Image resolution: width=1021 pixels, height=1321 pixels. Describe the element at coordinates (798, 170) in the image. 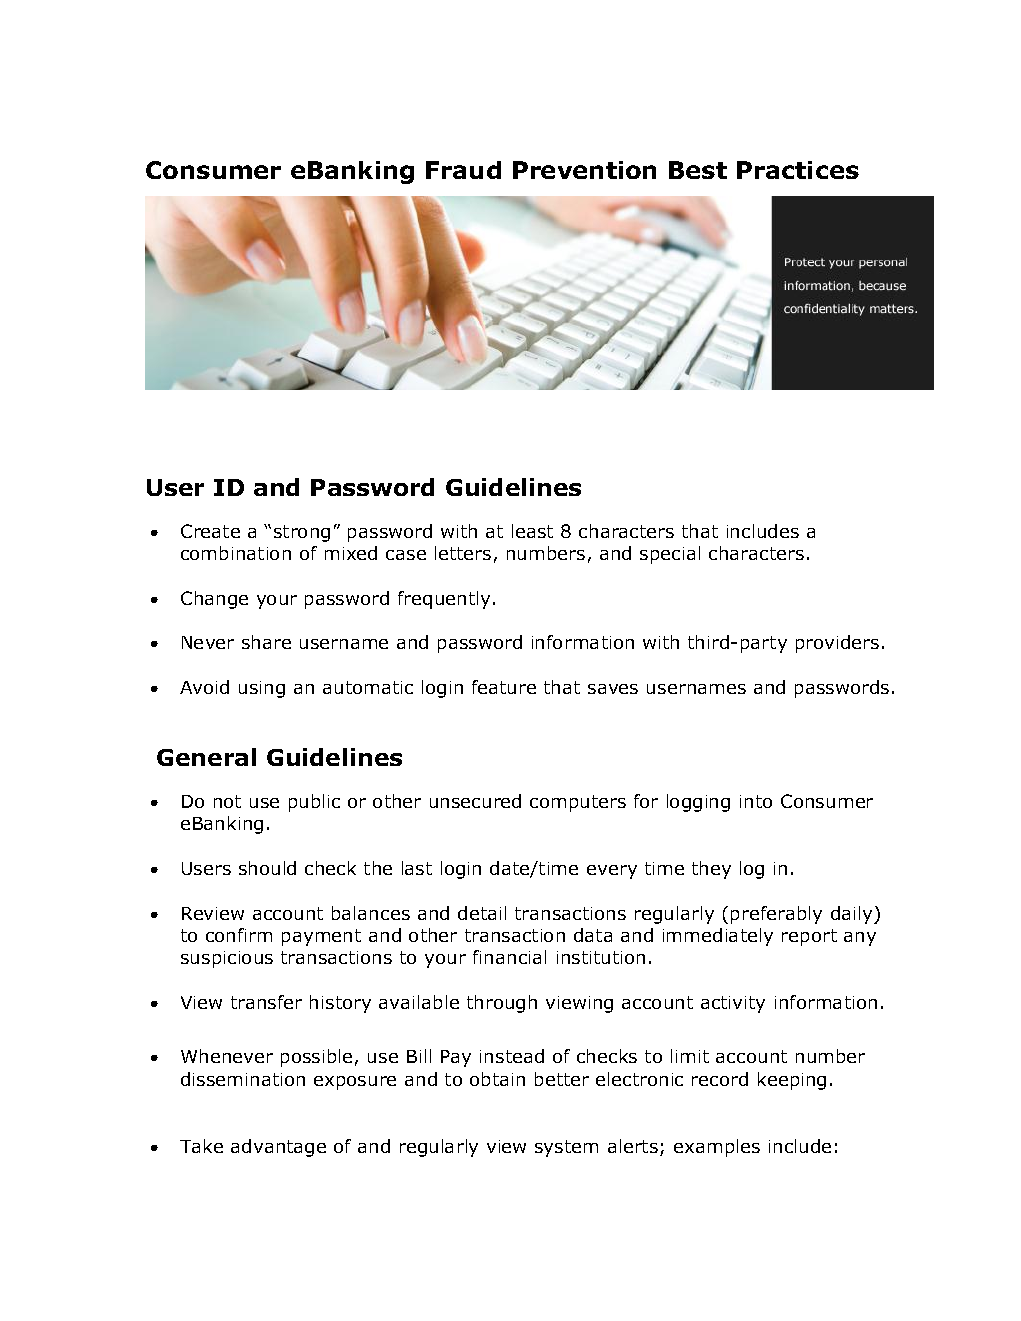

I see `Practices` at that location.
